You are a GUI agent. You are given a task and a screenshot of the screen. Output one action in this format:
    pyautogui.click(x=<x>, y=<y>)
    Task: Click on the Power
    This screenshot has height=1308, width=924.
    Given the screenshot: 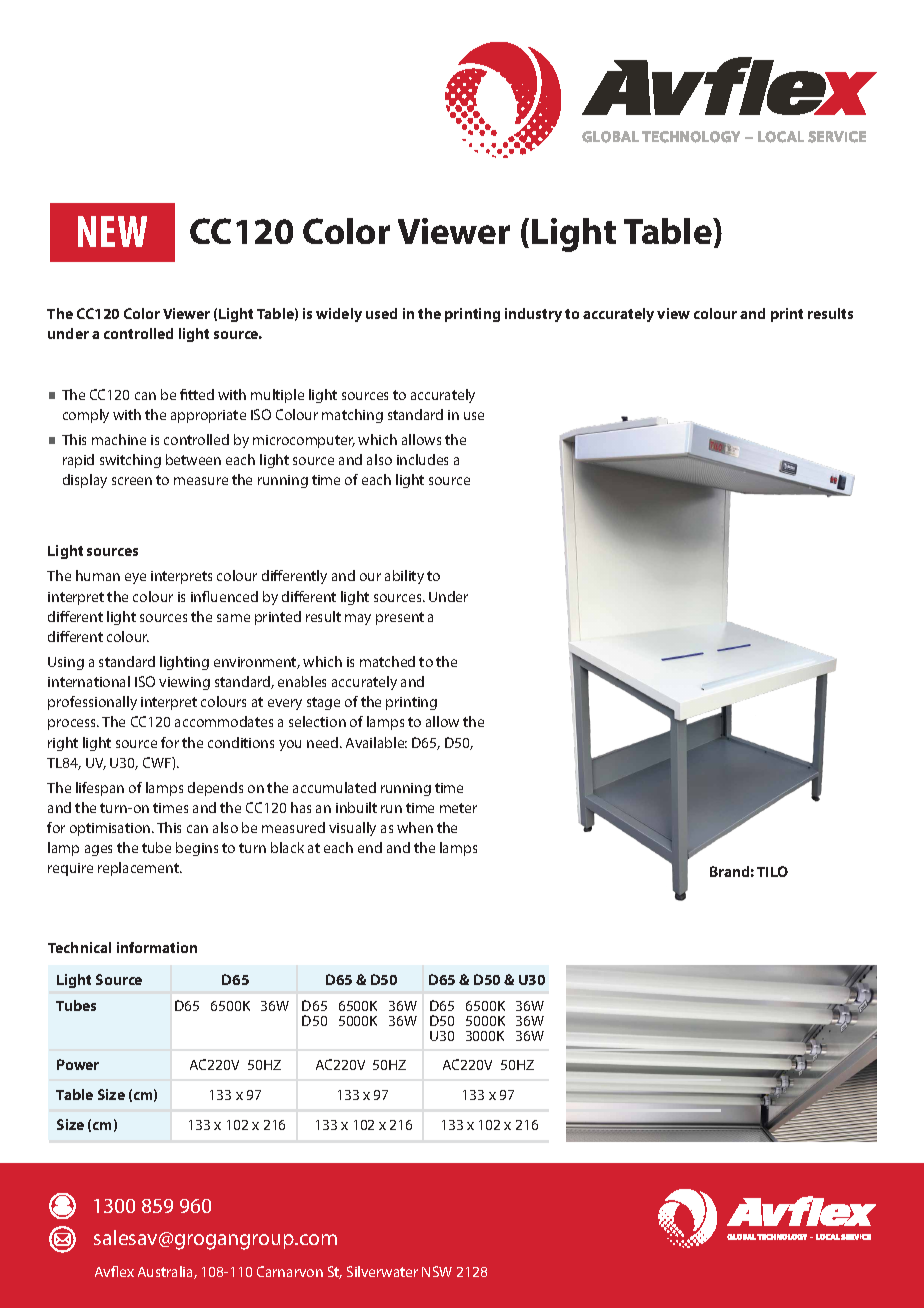 What is the action you would take?
    pyautogui.click(x=78, y=1064)
